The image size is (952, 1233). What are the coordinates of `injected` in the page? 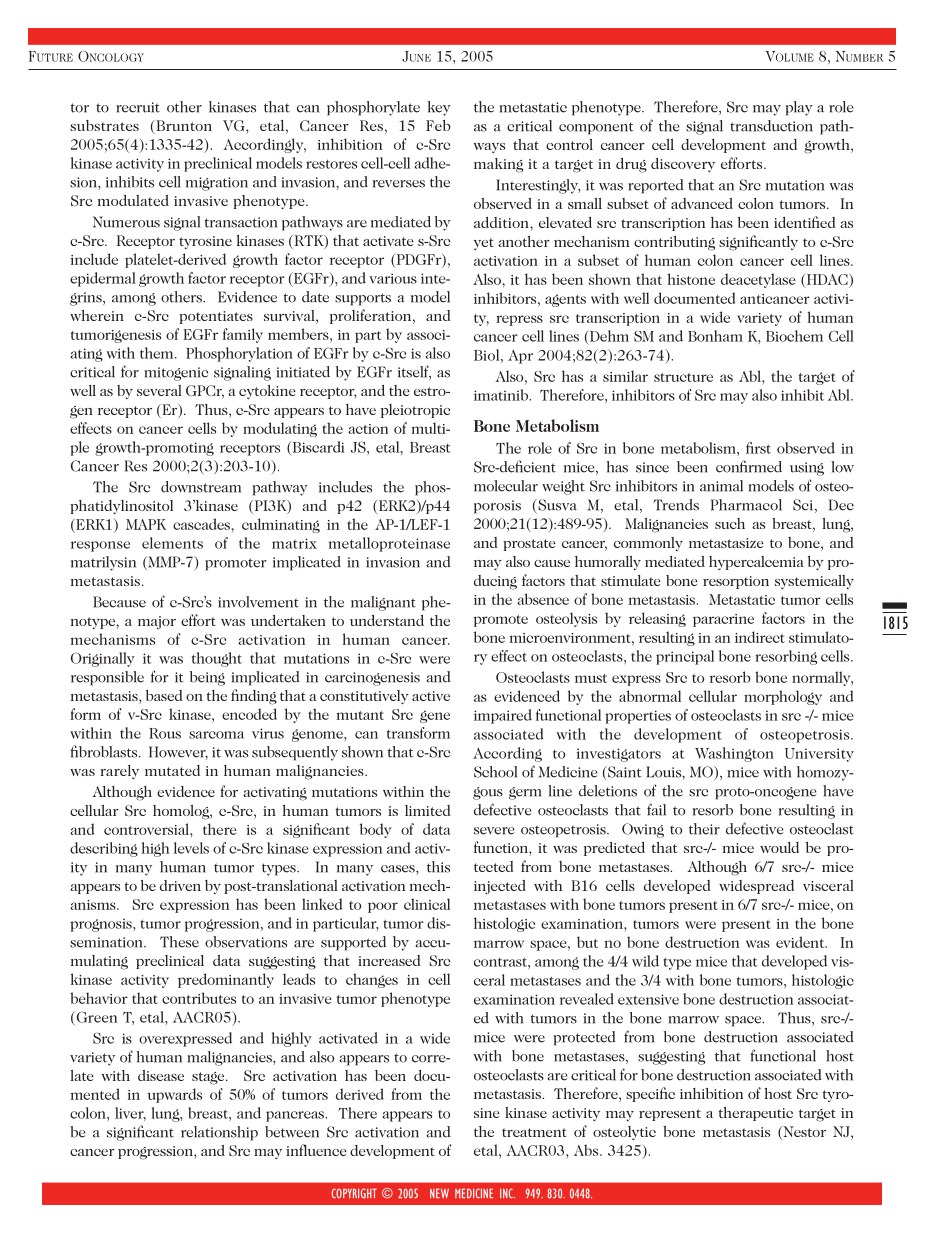 It's located at (500, 887).
